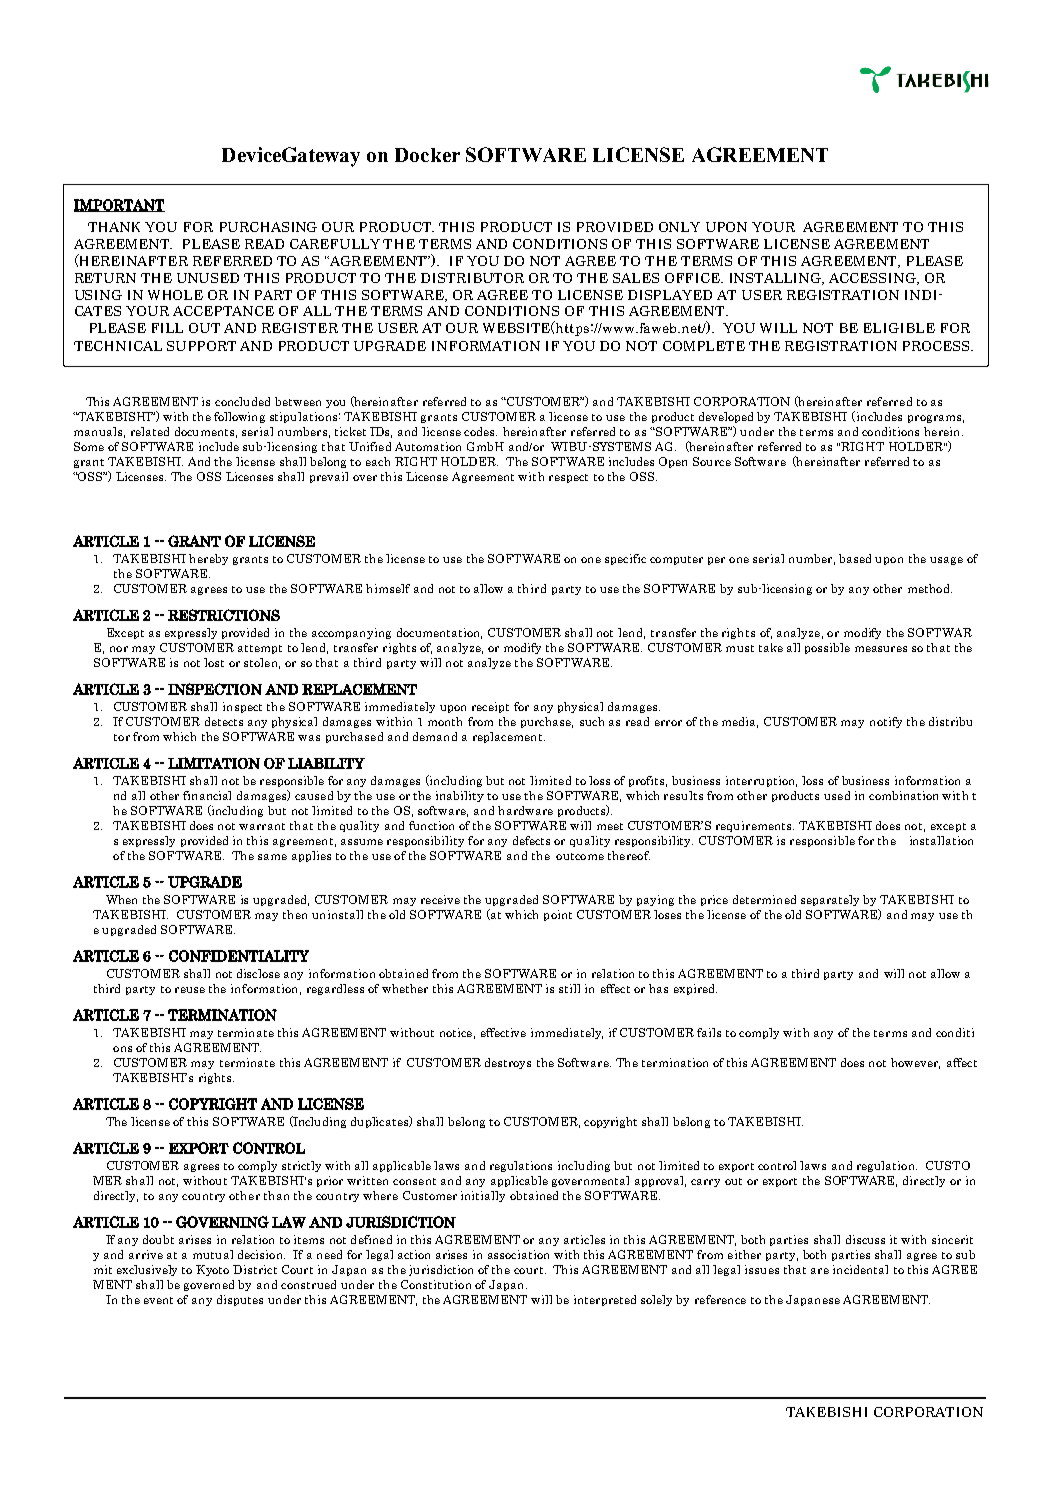  I want to click on association, so click(518, 1254).
